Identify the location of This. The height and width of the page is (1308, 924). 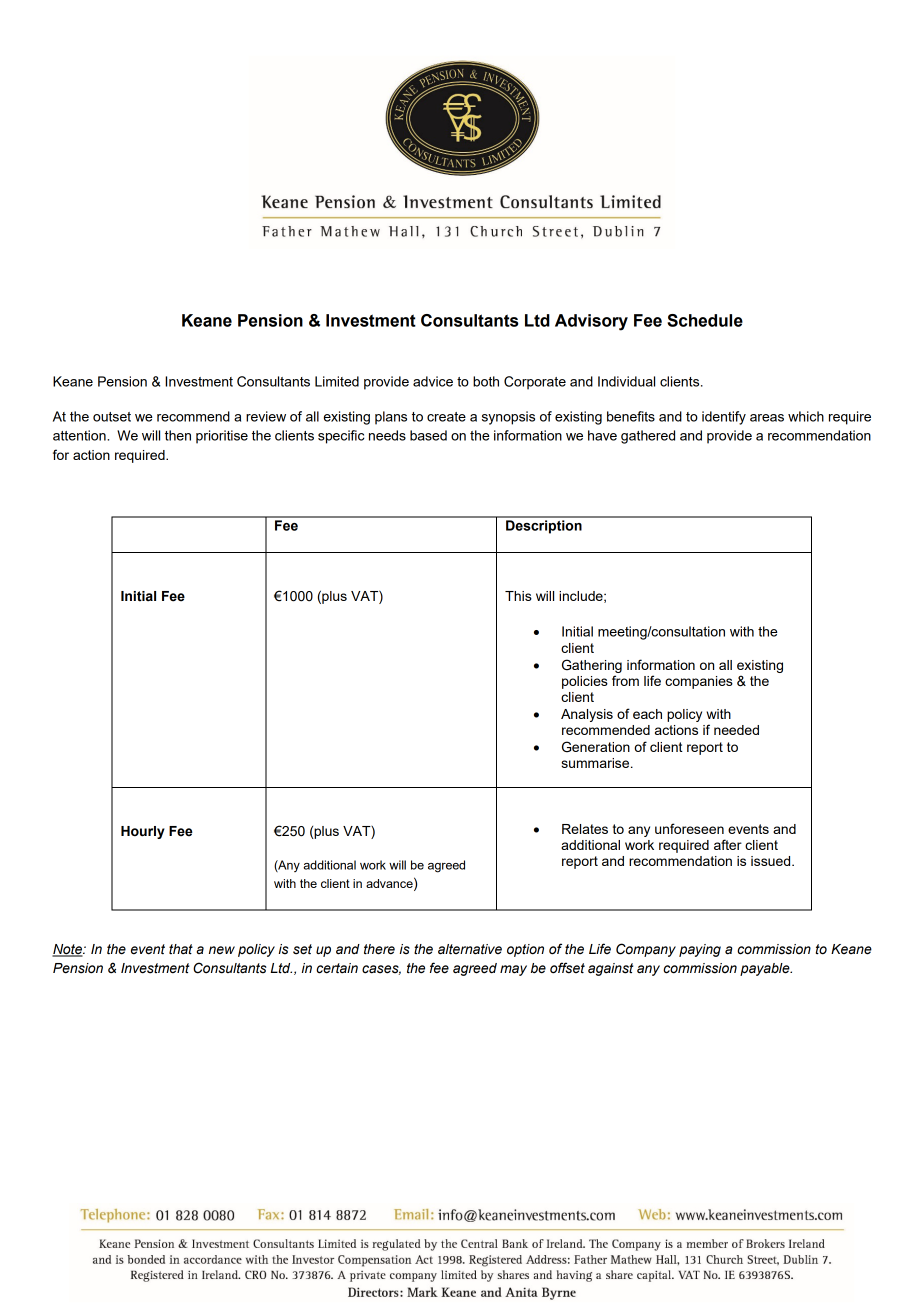
(518, 596).
